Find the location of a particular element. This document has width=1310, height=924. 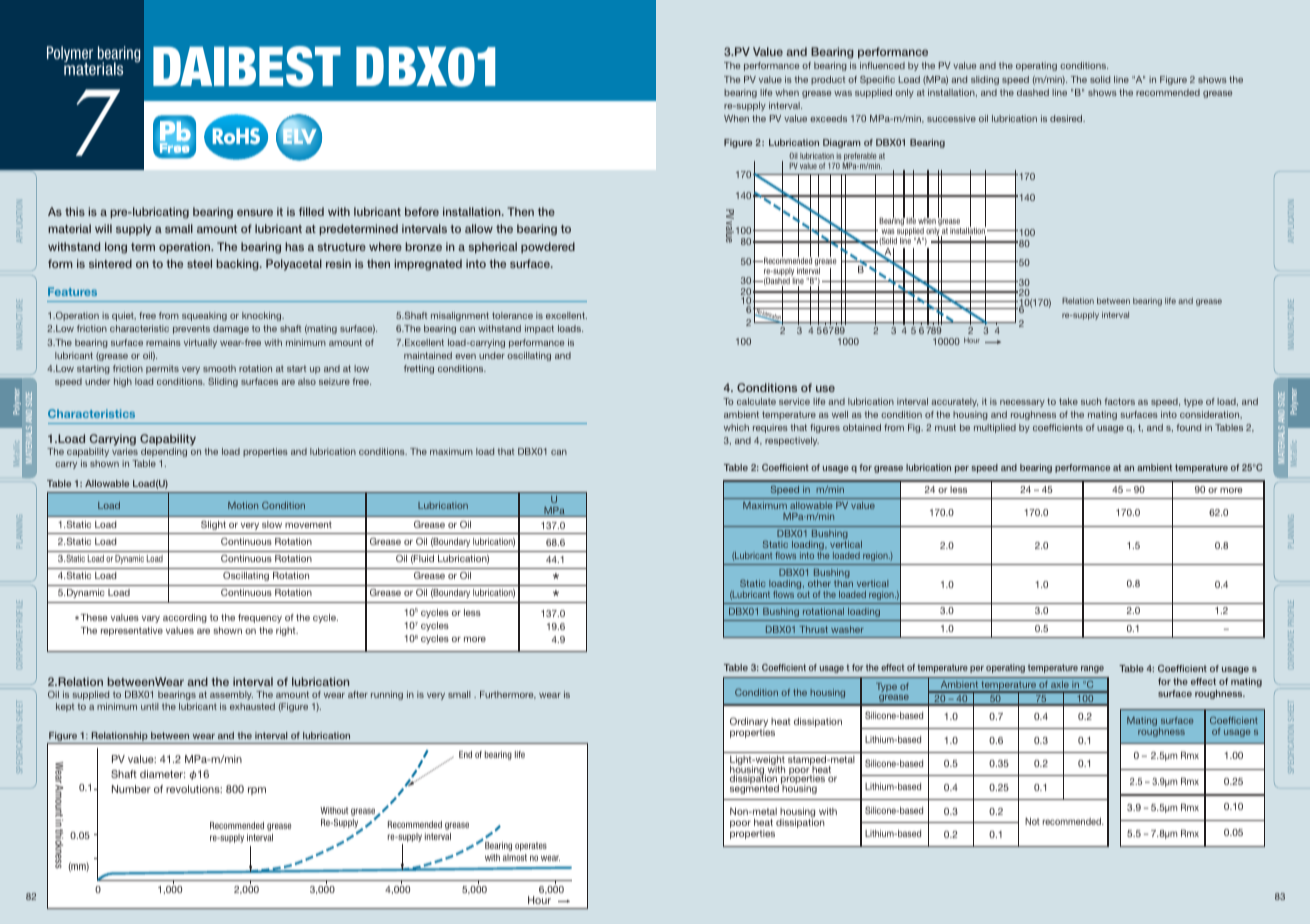

which is located at coordinates (736, 427).
